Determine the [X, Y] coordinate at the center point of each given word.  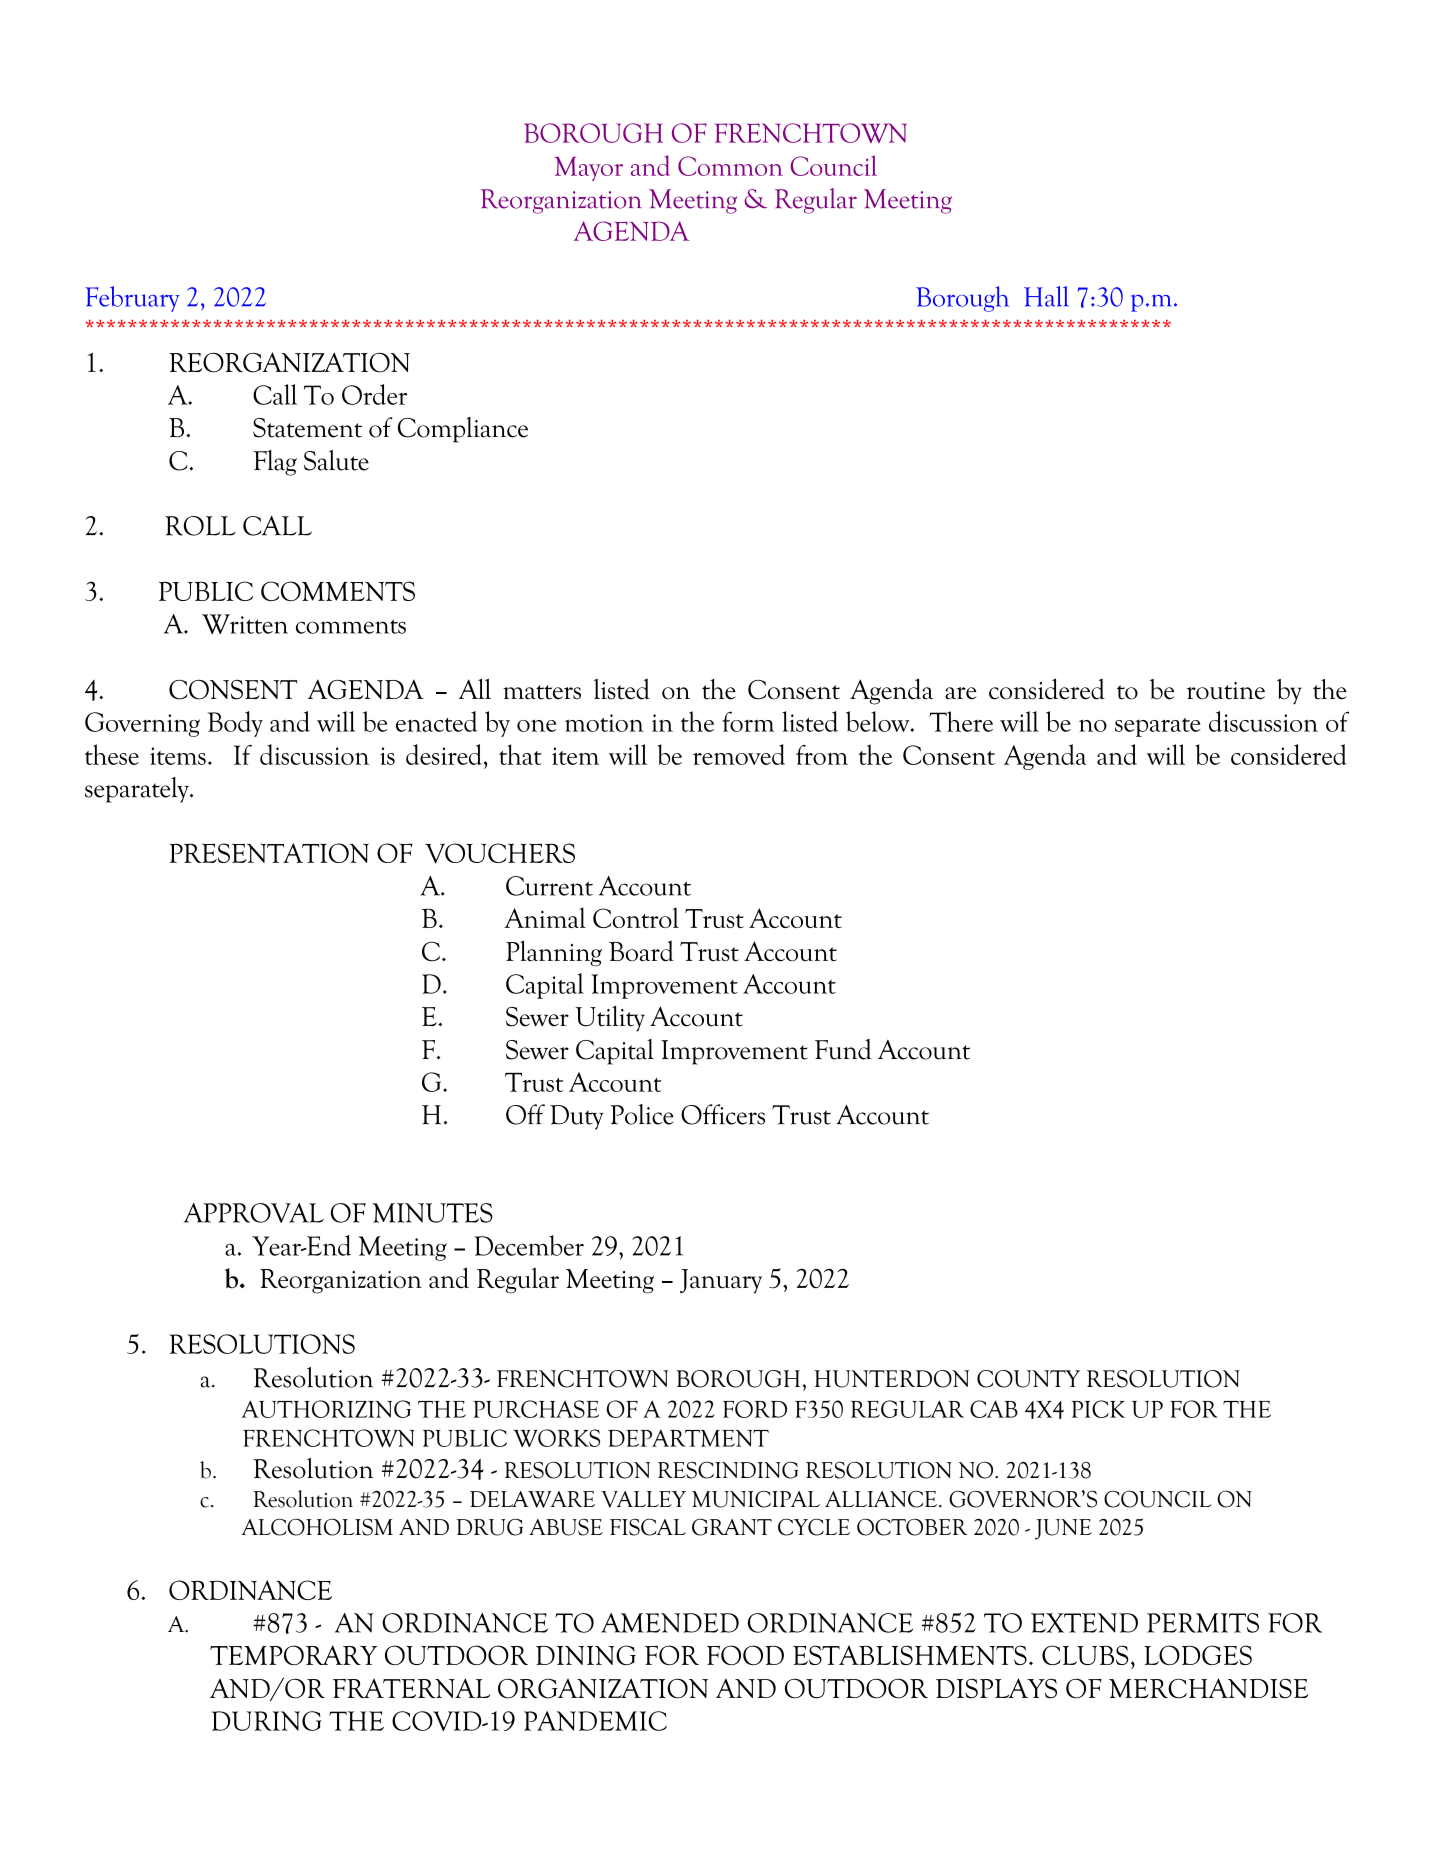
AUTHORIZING [326, 1409]
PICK [1098, 1409]
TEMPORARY [293, 1655]
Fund [843, 1049]
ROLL [200, 526]
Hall [1046, 296]
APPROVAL [254, 1213]
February [132, 299]
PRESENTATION [269, 853]
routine [1226, 691]
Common [730, 166]
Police [642, 1114]
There [961, 721]
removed [739, 754]
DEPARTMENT [688, 1438]
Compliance [463, 430]
